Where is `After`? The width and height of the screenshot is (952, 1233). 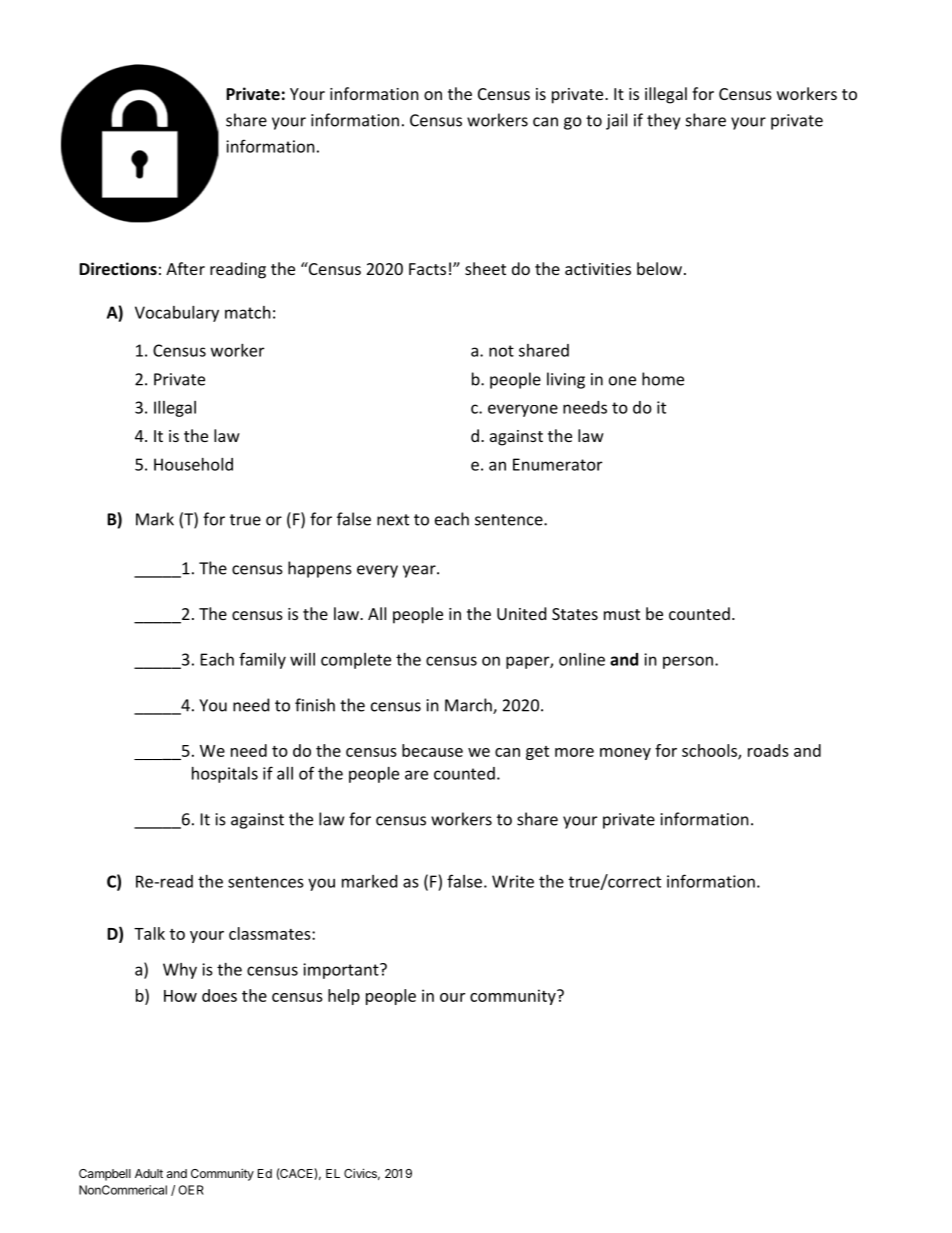
After is located at coordinates (185, 268).
